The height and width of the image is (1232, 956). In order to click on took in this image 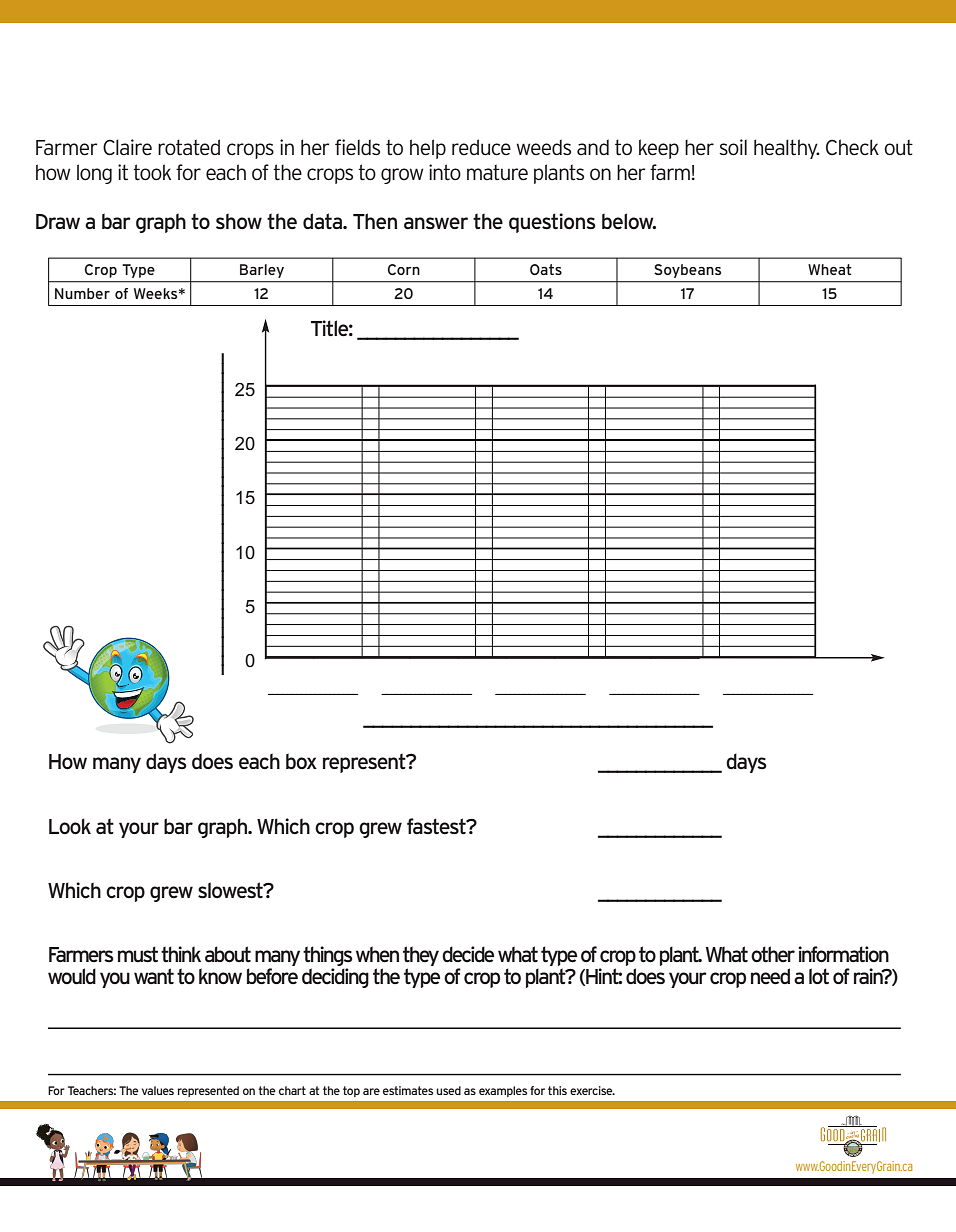, I will do `click(152, 172)`.
